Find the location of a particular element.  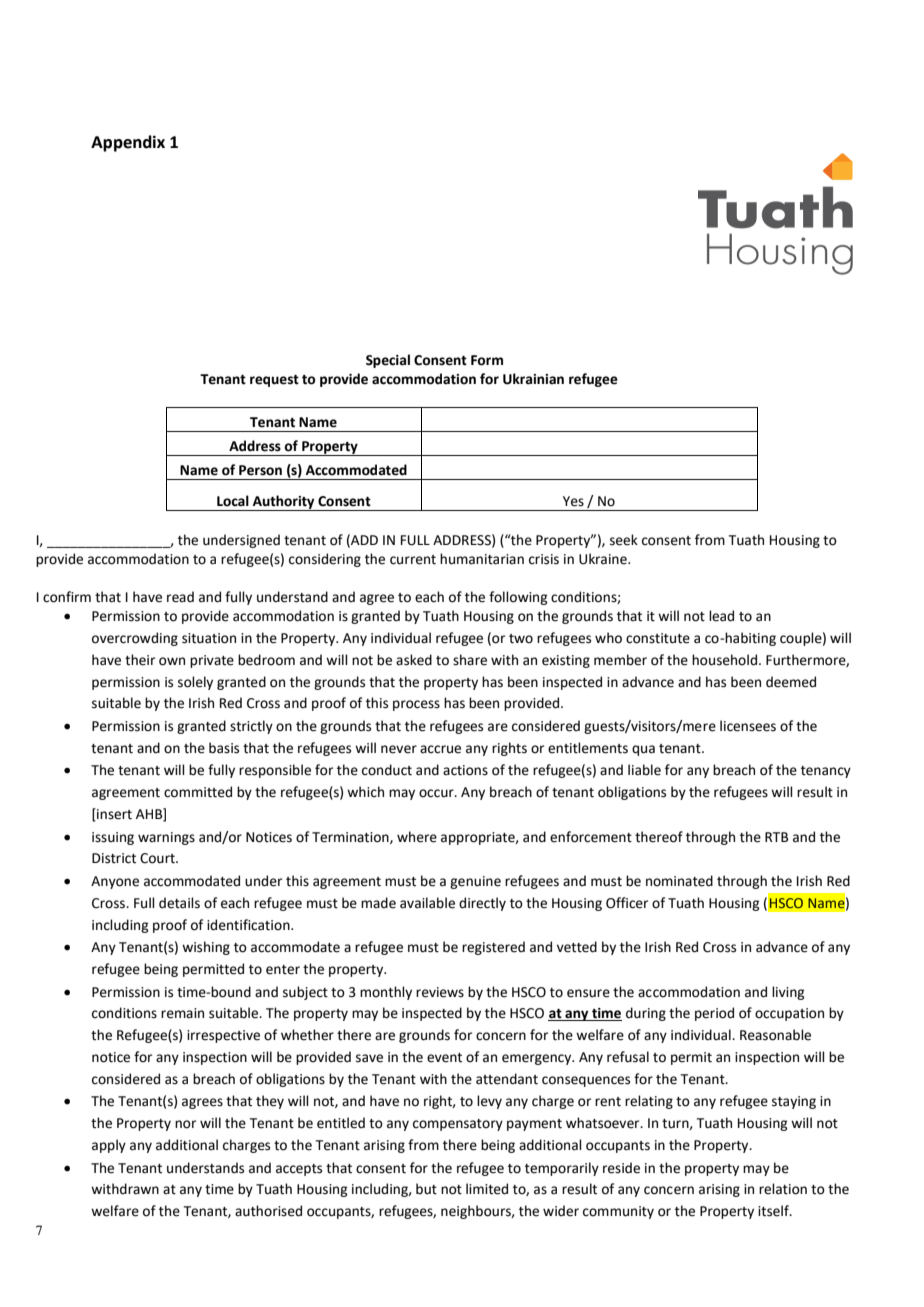

available is located at coordinates (427, 903).
